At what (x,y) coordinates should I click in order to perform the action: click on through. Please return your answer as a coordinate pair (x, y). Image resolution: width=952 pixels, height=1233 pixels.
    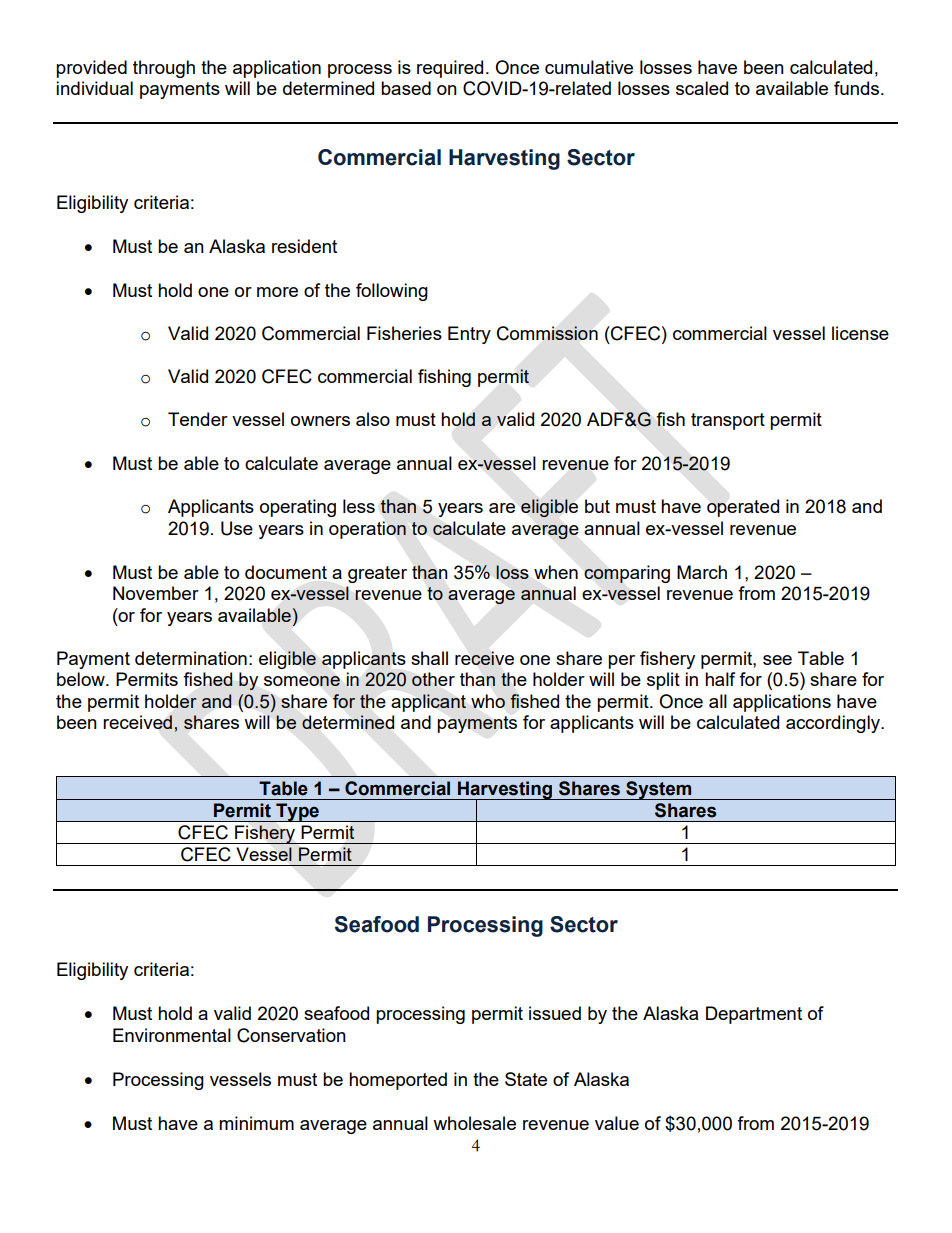
    Looking at the image, I should click on (164, 69).
